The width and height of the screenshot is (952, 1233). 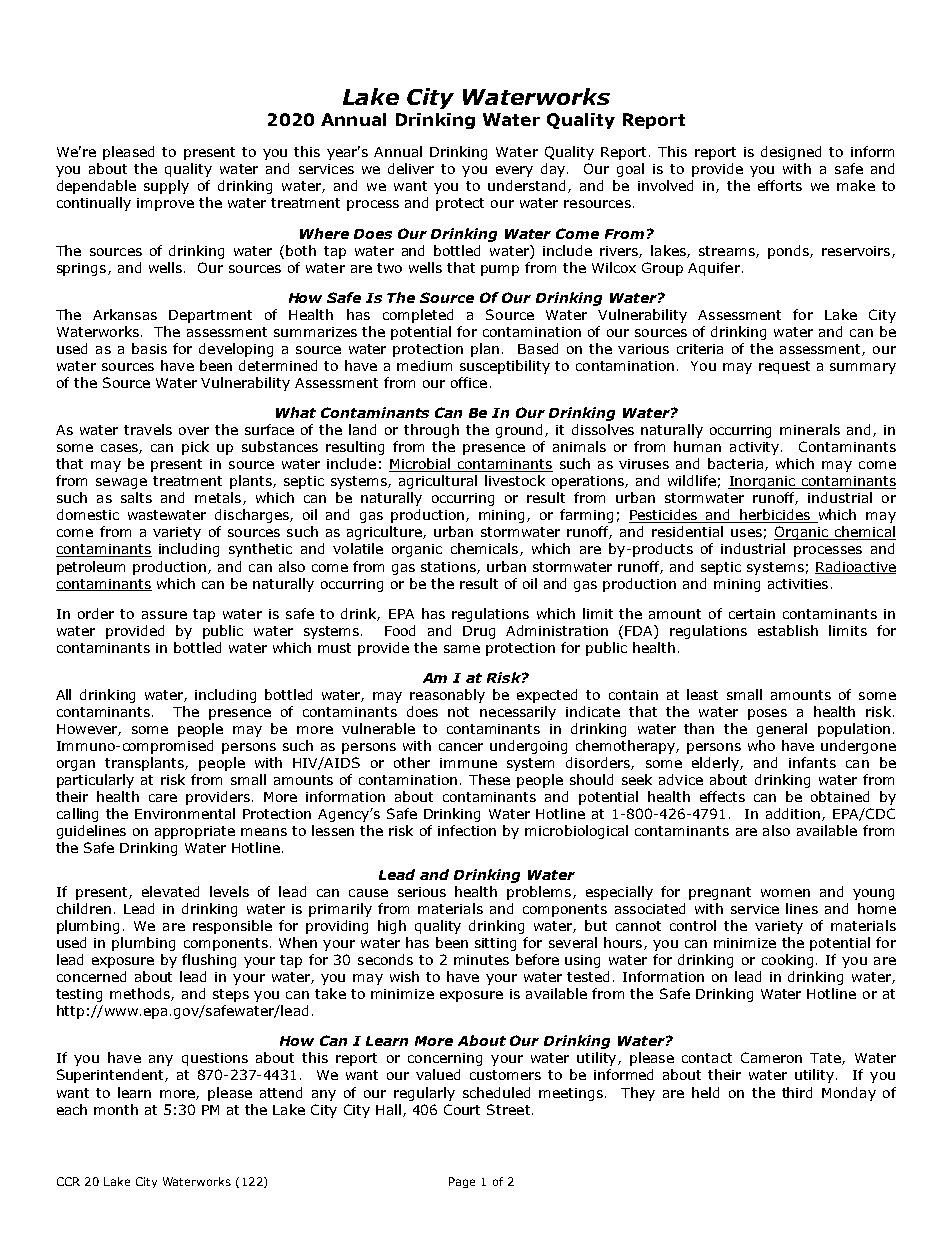 I want to click on livestock, so click(x=515, y=480).
